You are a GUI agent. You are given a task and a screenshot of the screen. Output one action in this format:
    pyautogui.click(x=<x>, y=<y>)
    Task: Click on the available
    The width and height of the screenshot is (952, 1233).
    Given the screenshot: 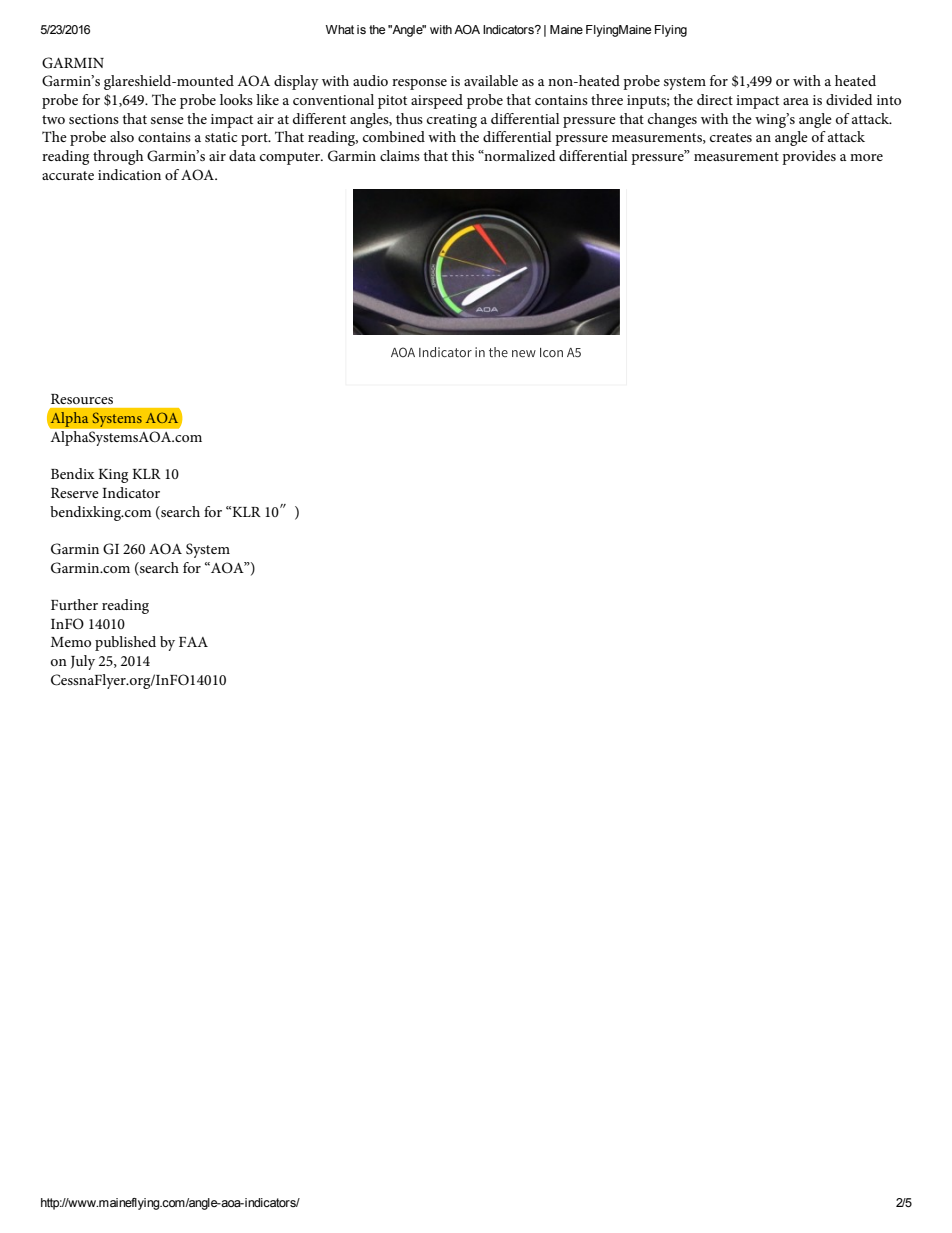 What is the action you would take?
    pyautogui.click(x=491, y=80)
